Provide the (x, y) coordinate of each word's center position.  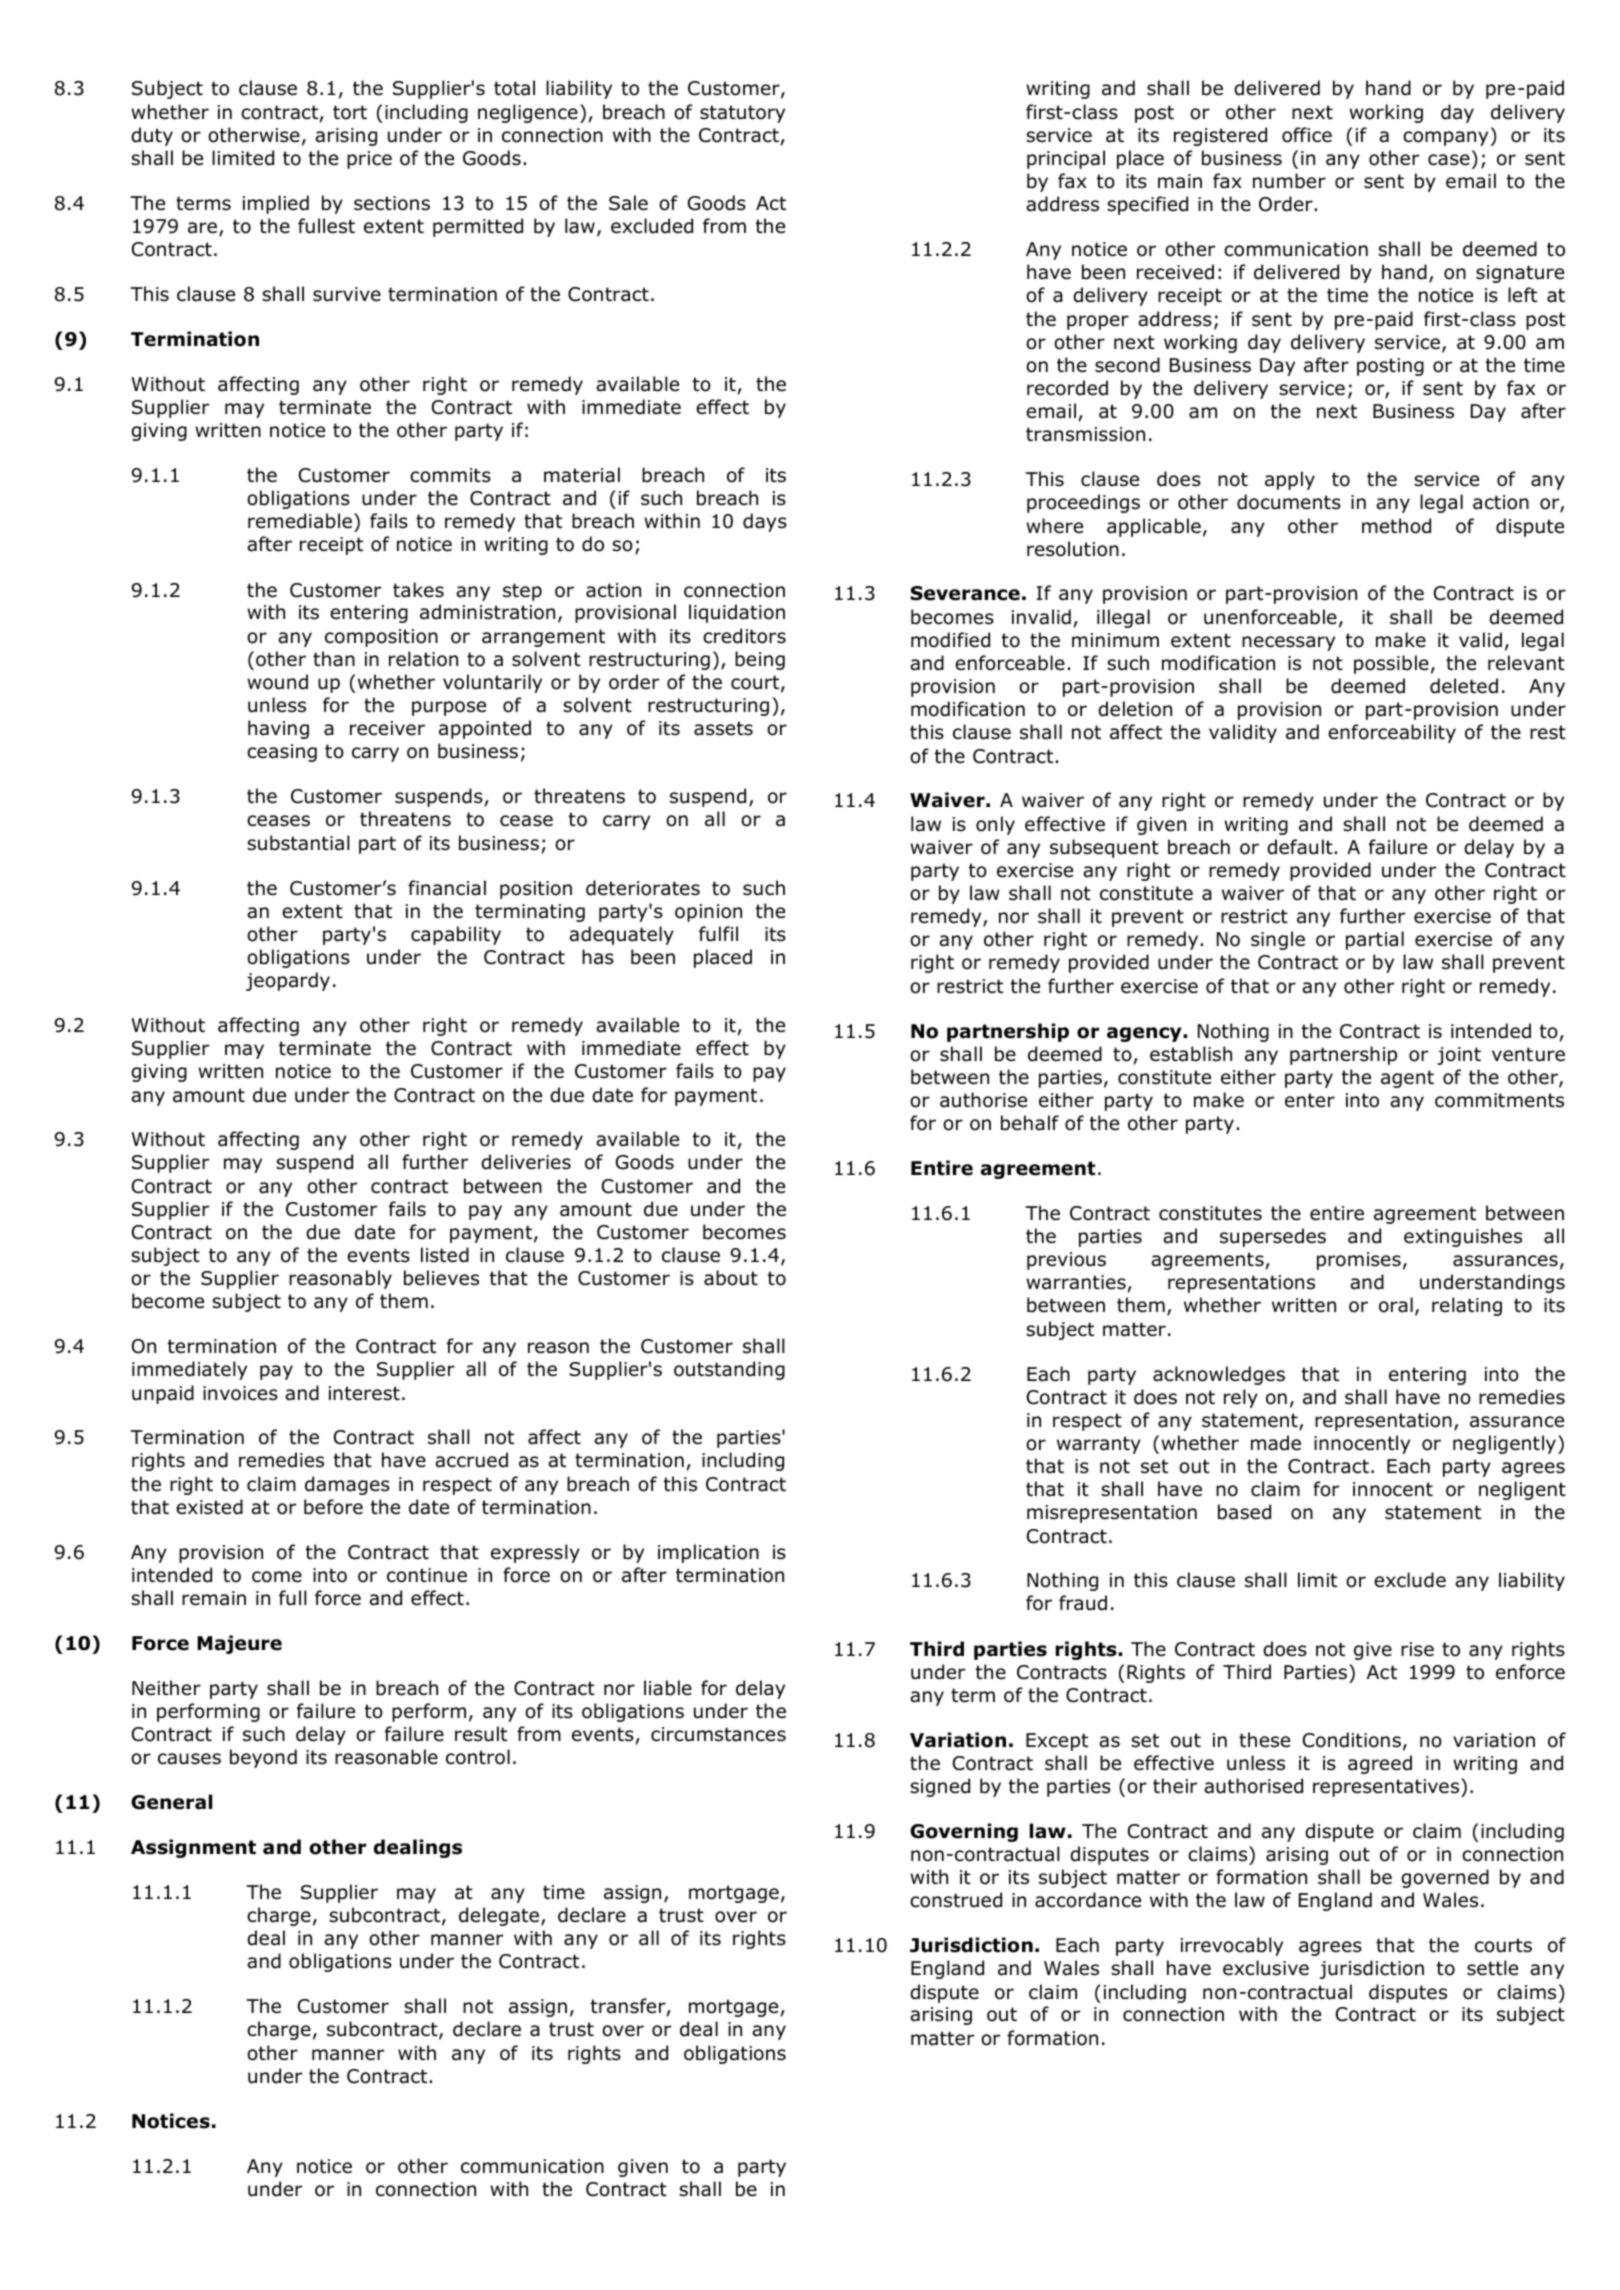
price (369, 160)
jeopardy (288, 981)
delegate (499, 1916)
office (1307, 135)
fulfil (718, 934)
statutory (742, 114)
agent (1407, 1079)
